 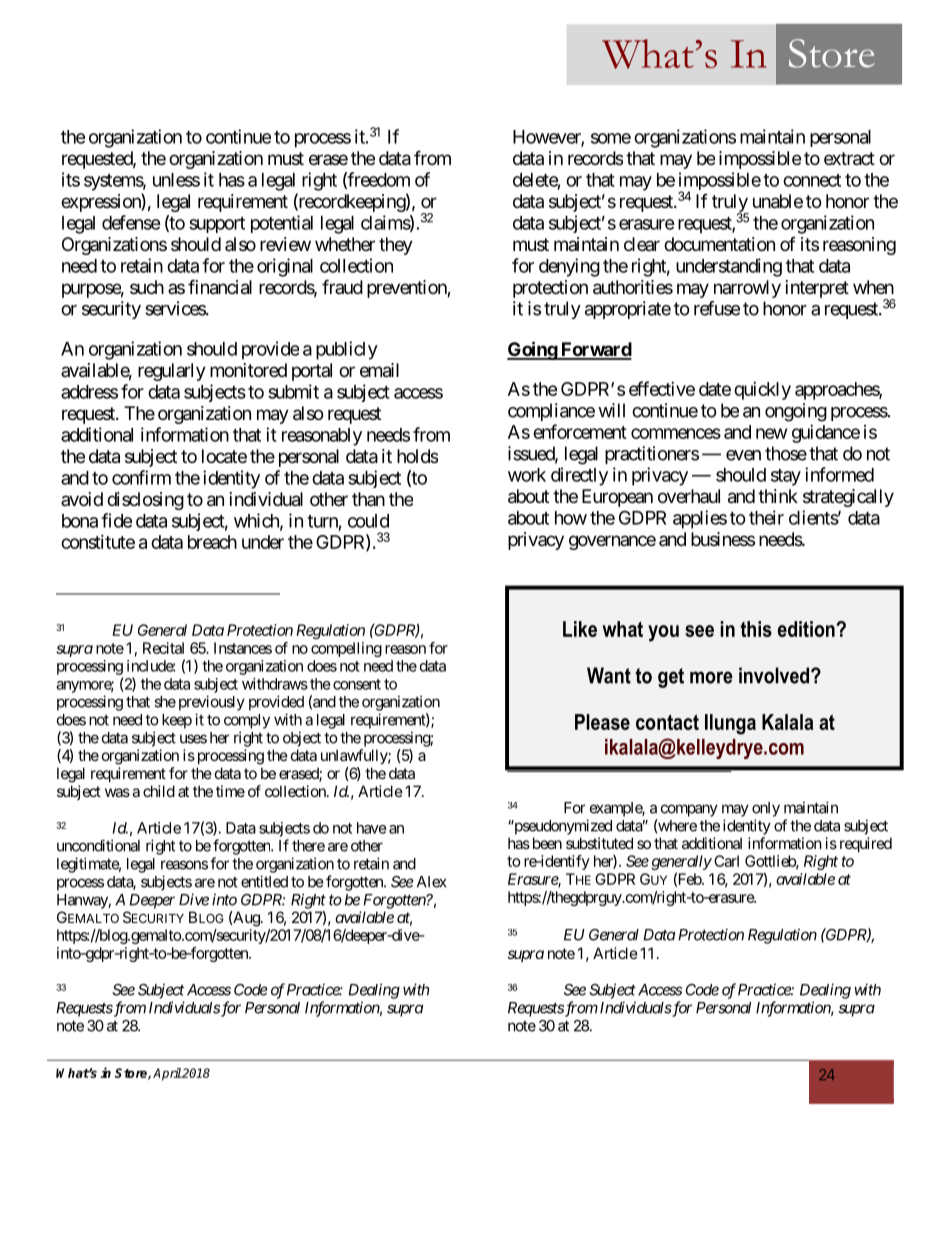 I want to click on they, so click(x=396, y=246).
